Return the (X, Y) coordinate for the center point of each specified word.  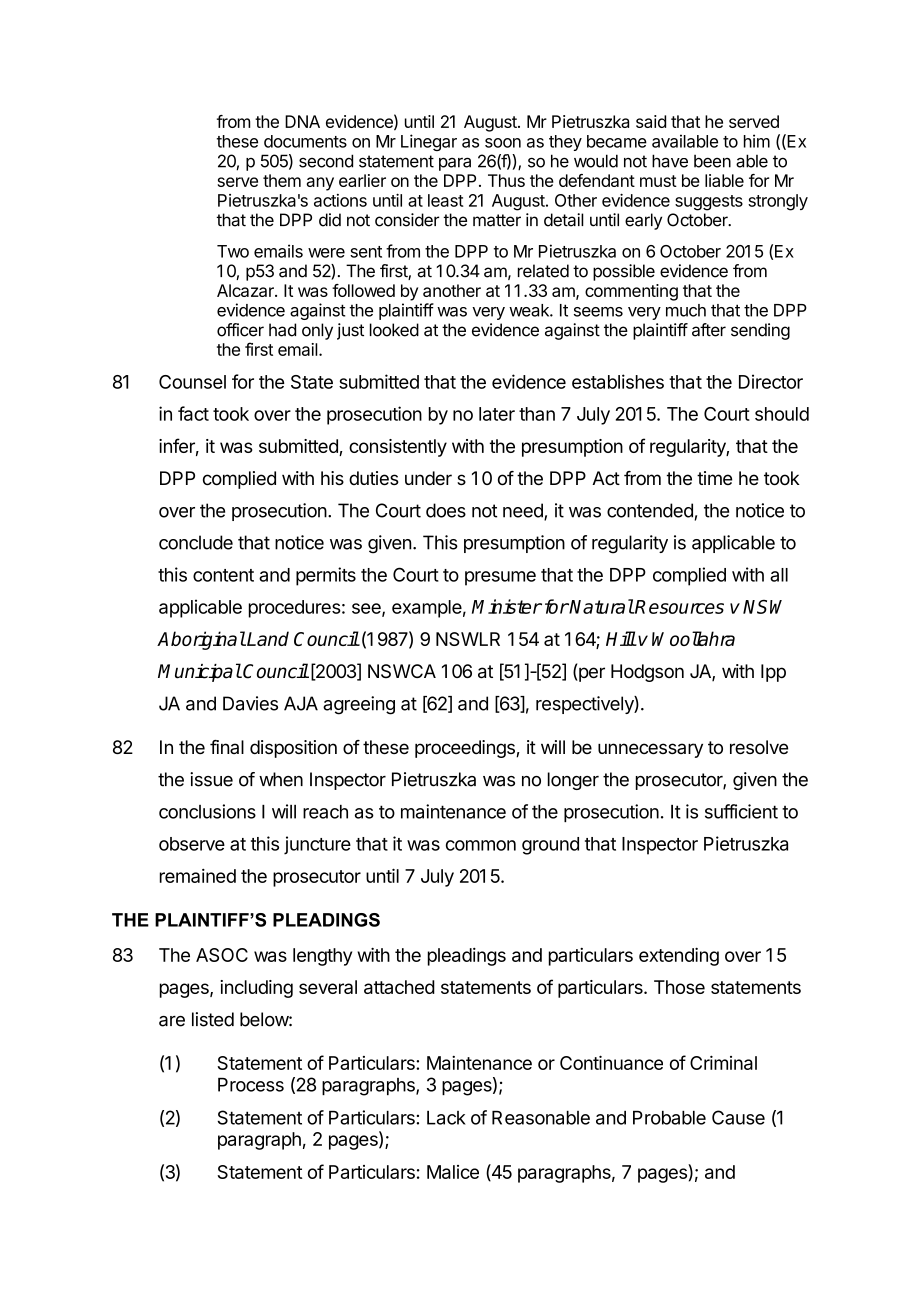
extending (679, 956)
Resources (679, 607)
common (481, 845)
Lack (446, 1118)
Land (267, 638)
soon (503, 143)
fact (193, 413)
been (712, 161)
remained (198, 876)
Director (771, 381)
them (282, 180)
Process (251, 1085)
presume (500, 578)
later (497, 414)
